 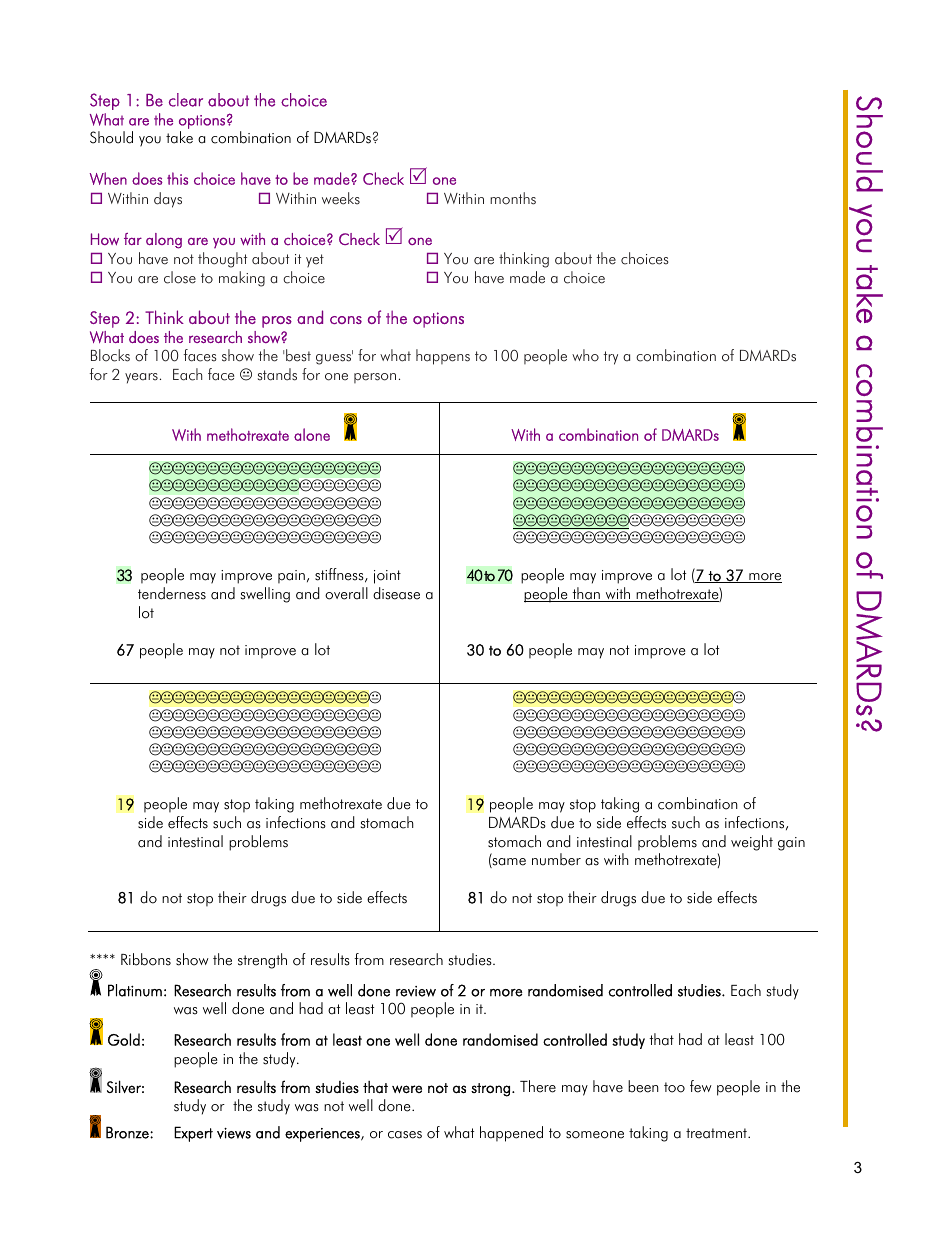 What do you see at coordinates (611, 358) in the screenshot?
I see `try` at bounding box center [611, 358].
